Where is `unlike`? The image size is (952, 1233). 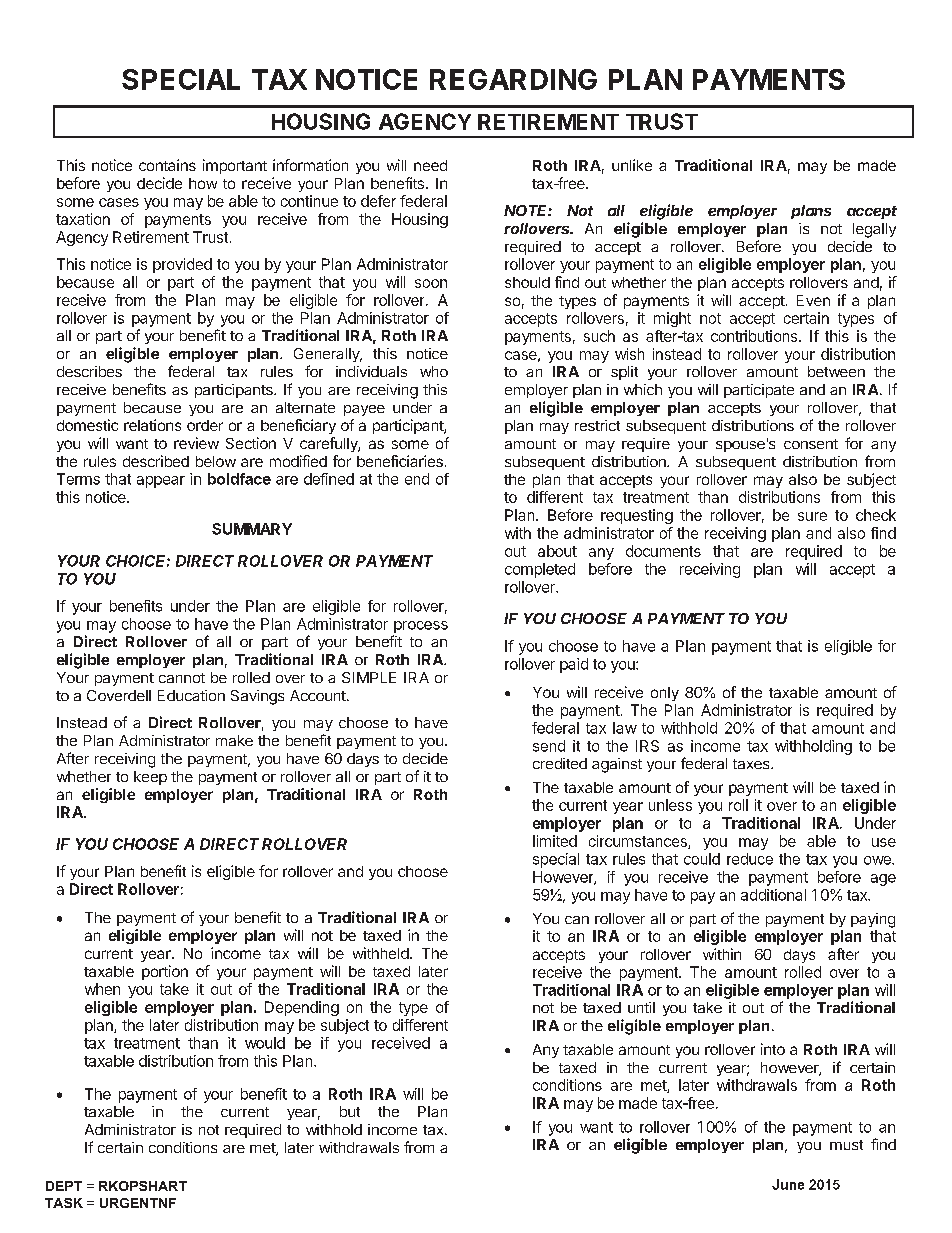
unlike is located at coordinates (632, 165).
